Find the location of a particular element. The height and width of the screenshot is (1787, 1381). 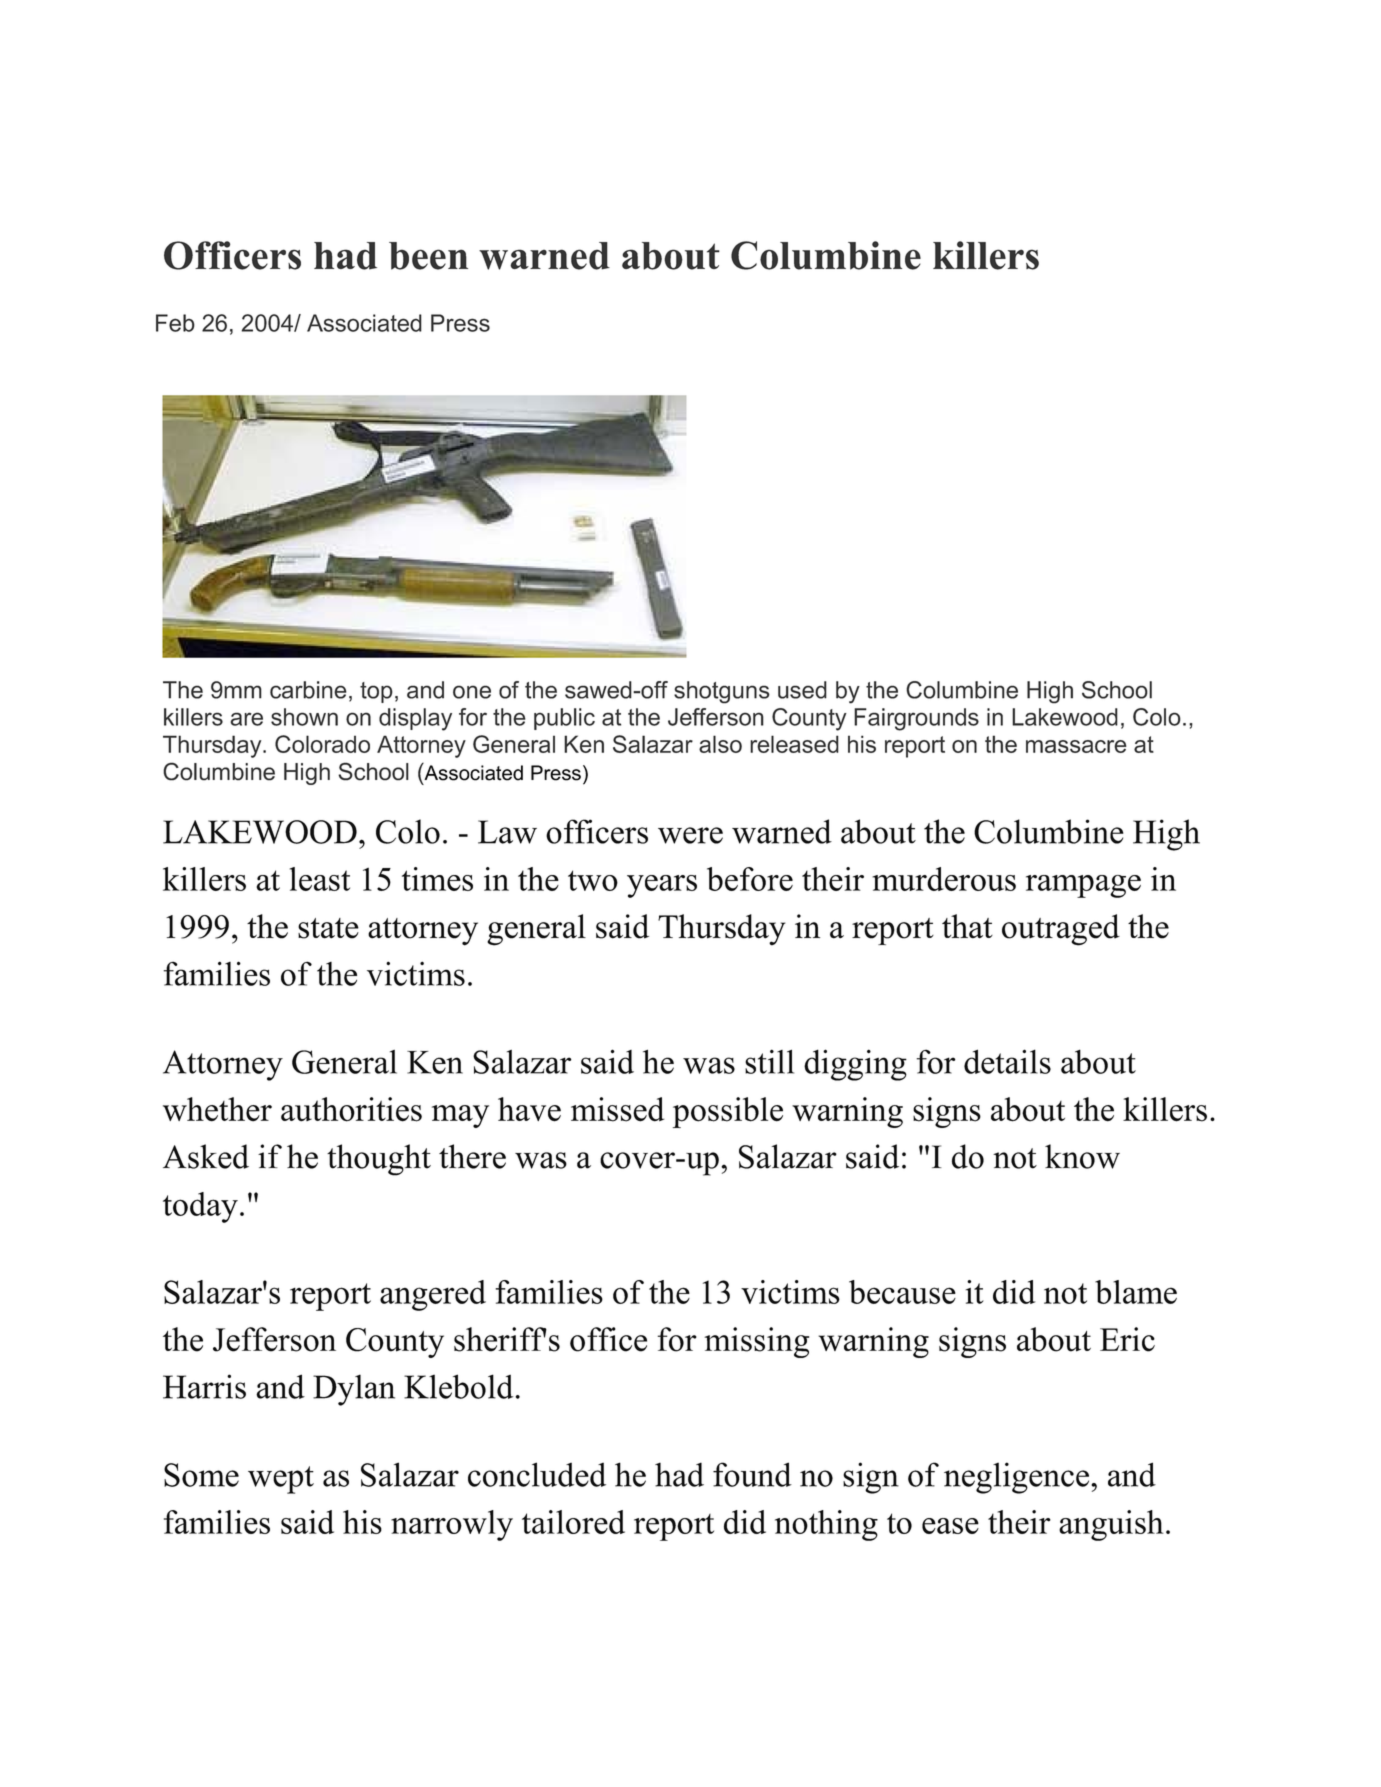

Feb is located at coordinates (175, 323).
